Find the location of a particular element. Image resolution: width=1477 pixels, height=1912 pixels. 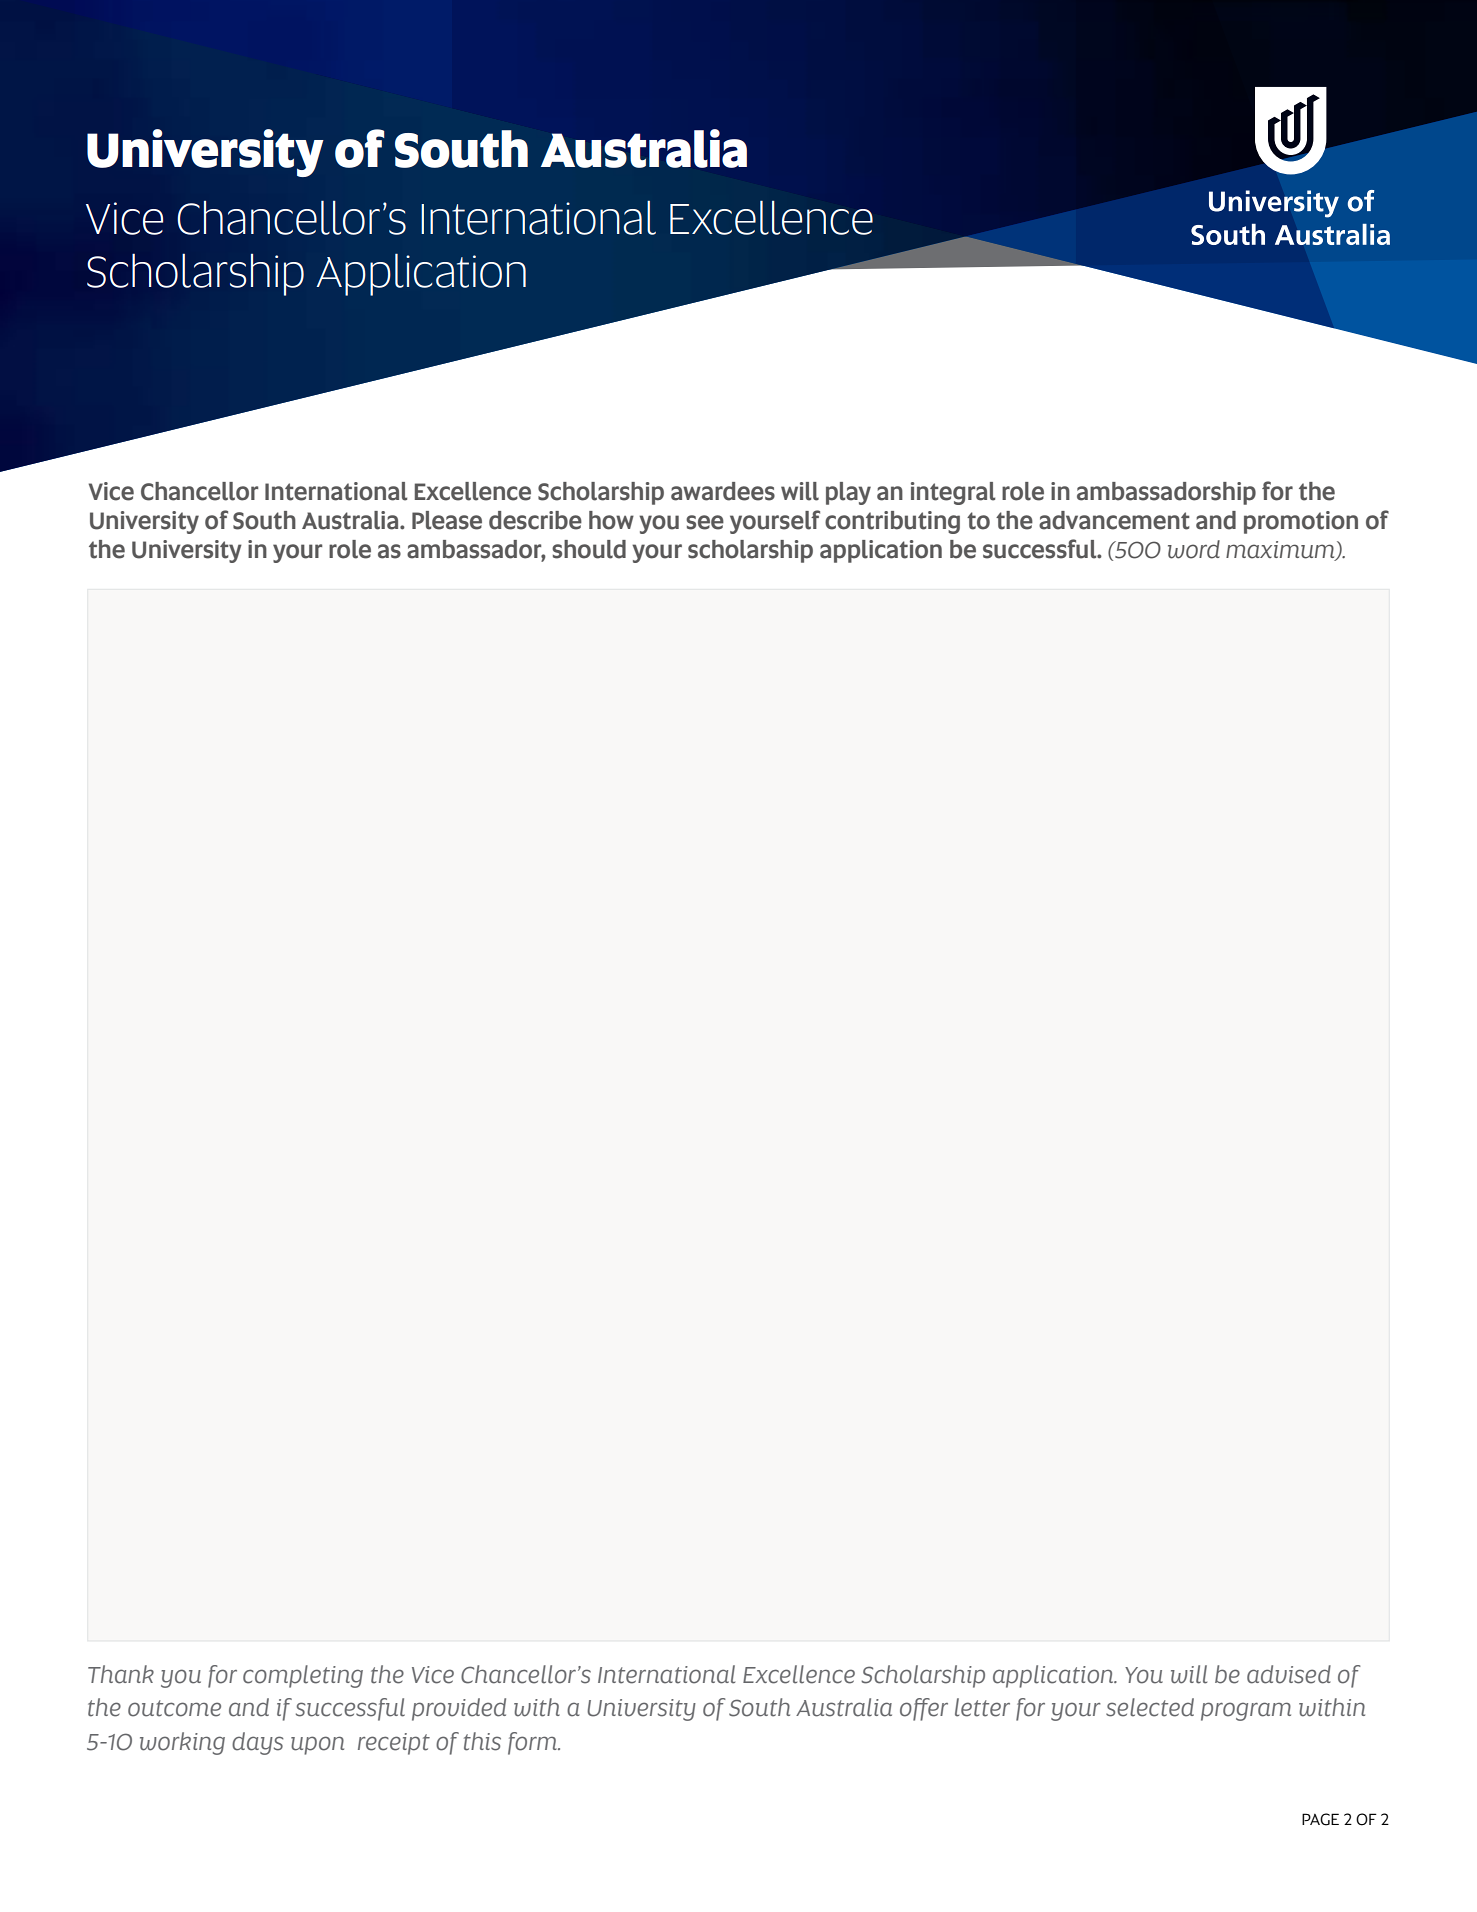

completing is located at coordinates (303, 1676).
